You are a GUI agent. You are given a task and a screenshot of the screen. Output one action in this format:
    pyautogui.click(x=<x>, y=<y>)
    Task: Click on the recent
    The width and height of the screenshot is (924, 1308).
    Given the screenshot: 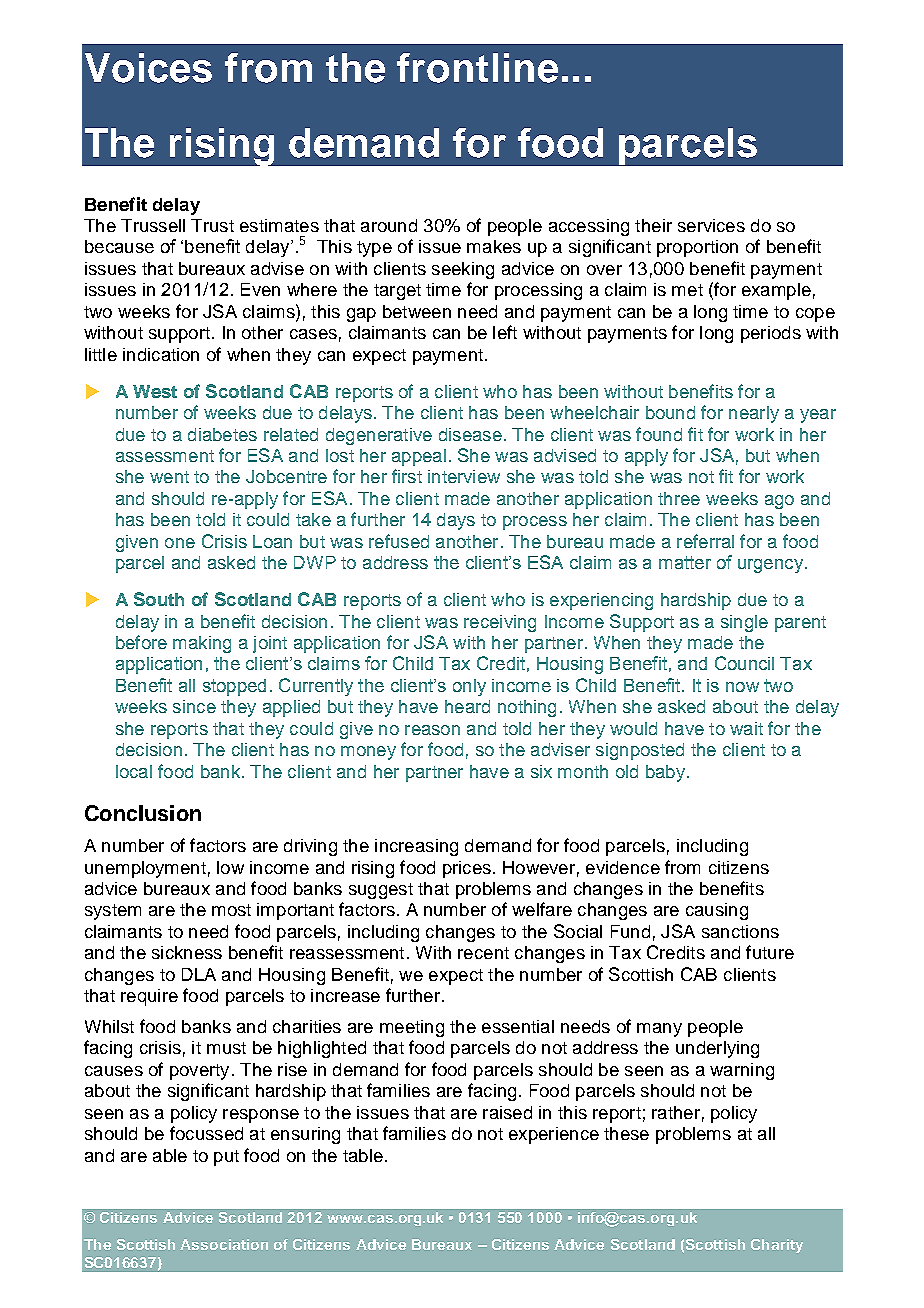 What is the action you would take?
    pyautogui.click(x=483, y=953)
